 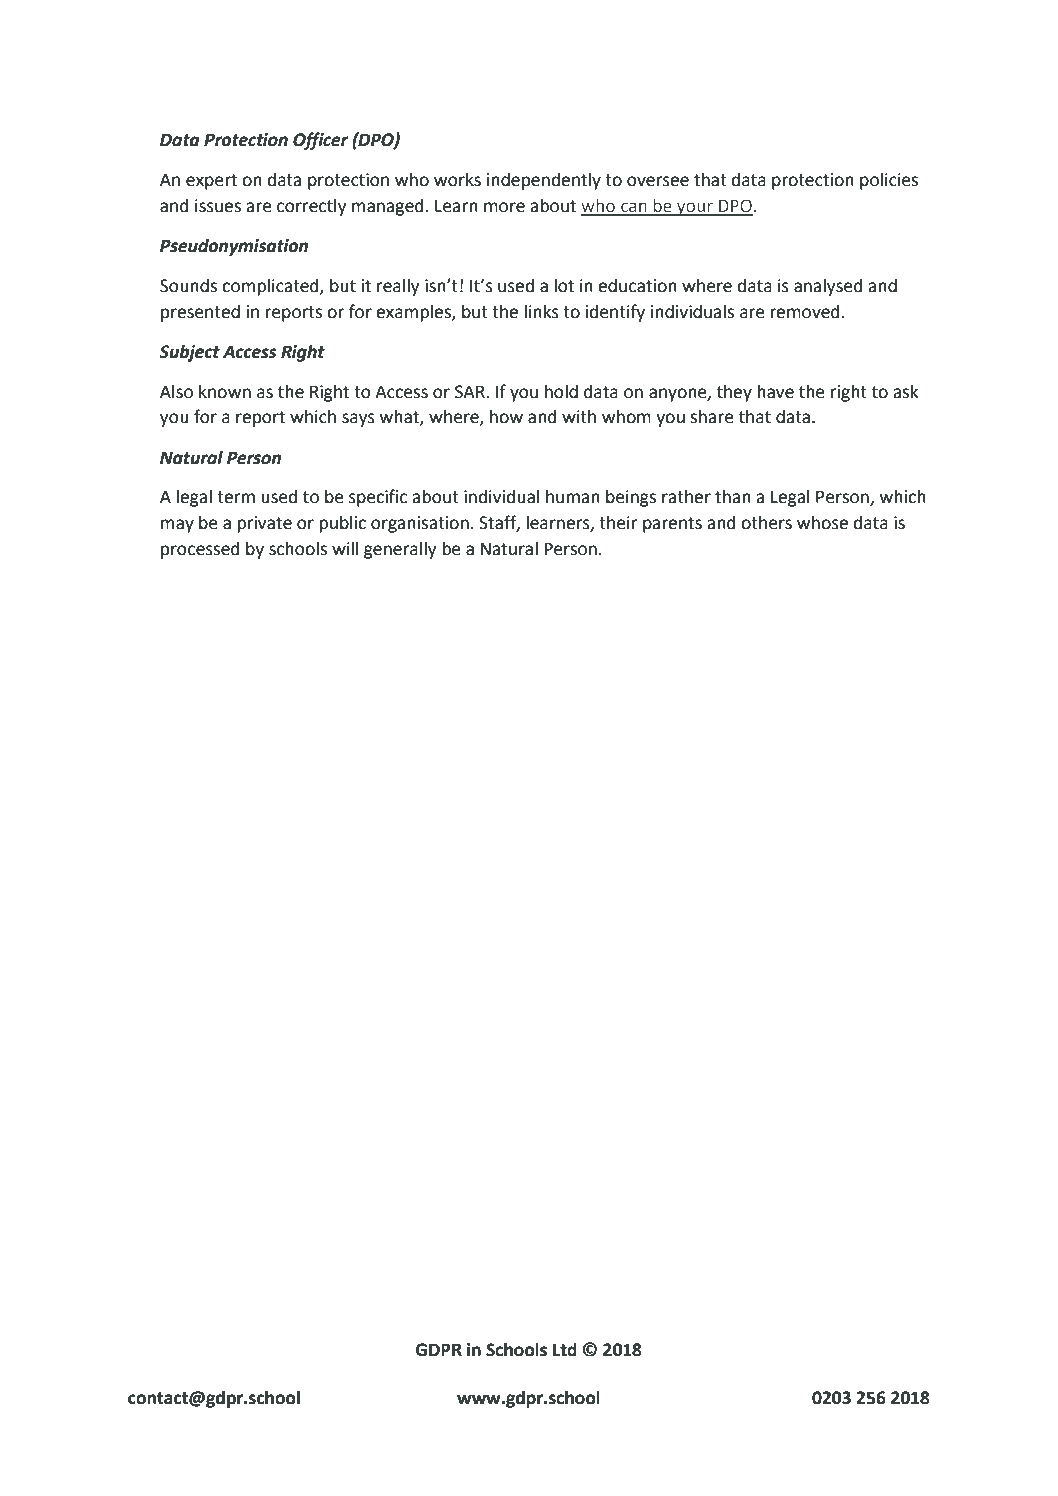 What do you see at coordinates (264, 524) in the screenshot?
I see `private` at bounding box center [264, 524].
